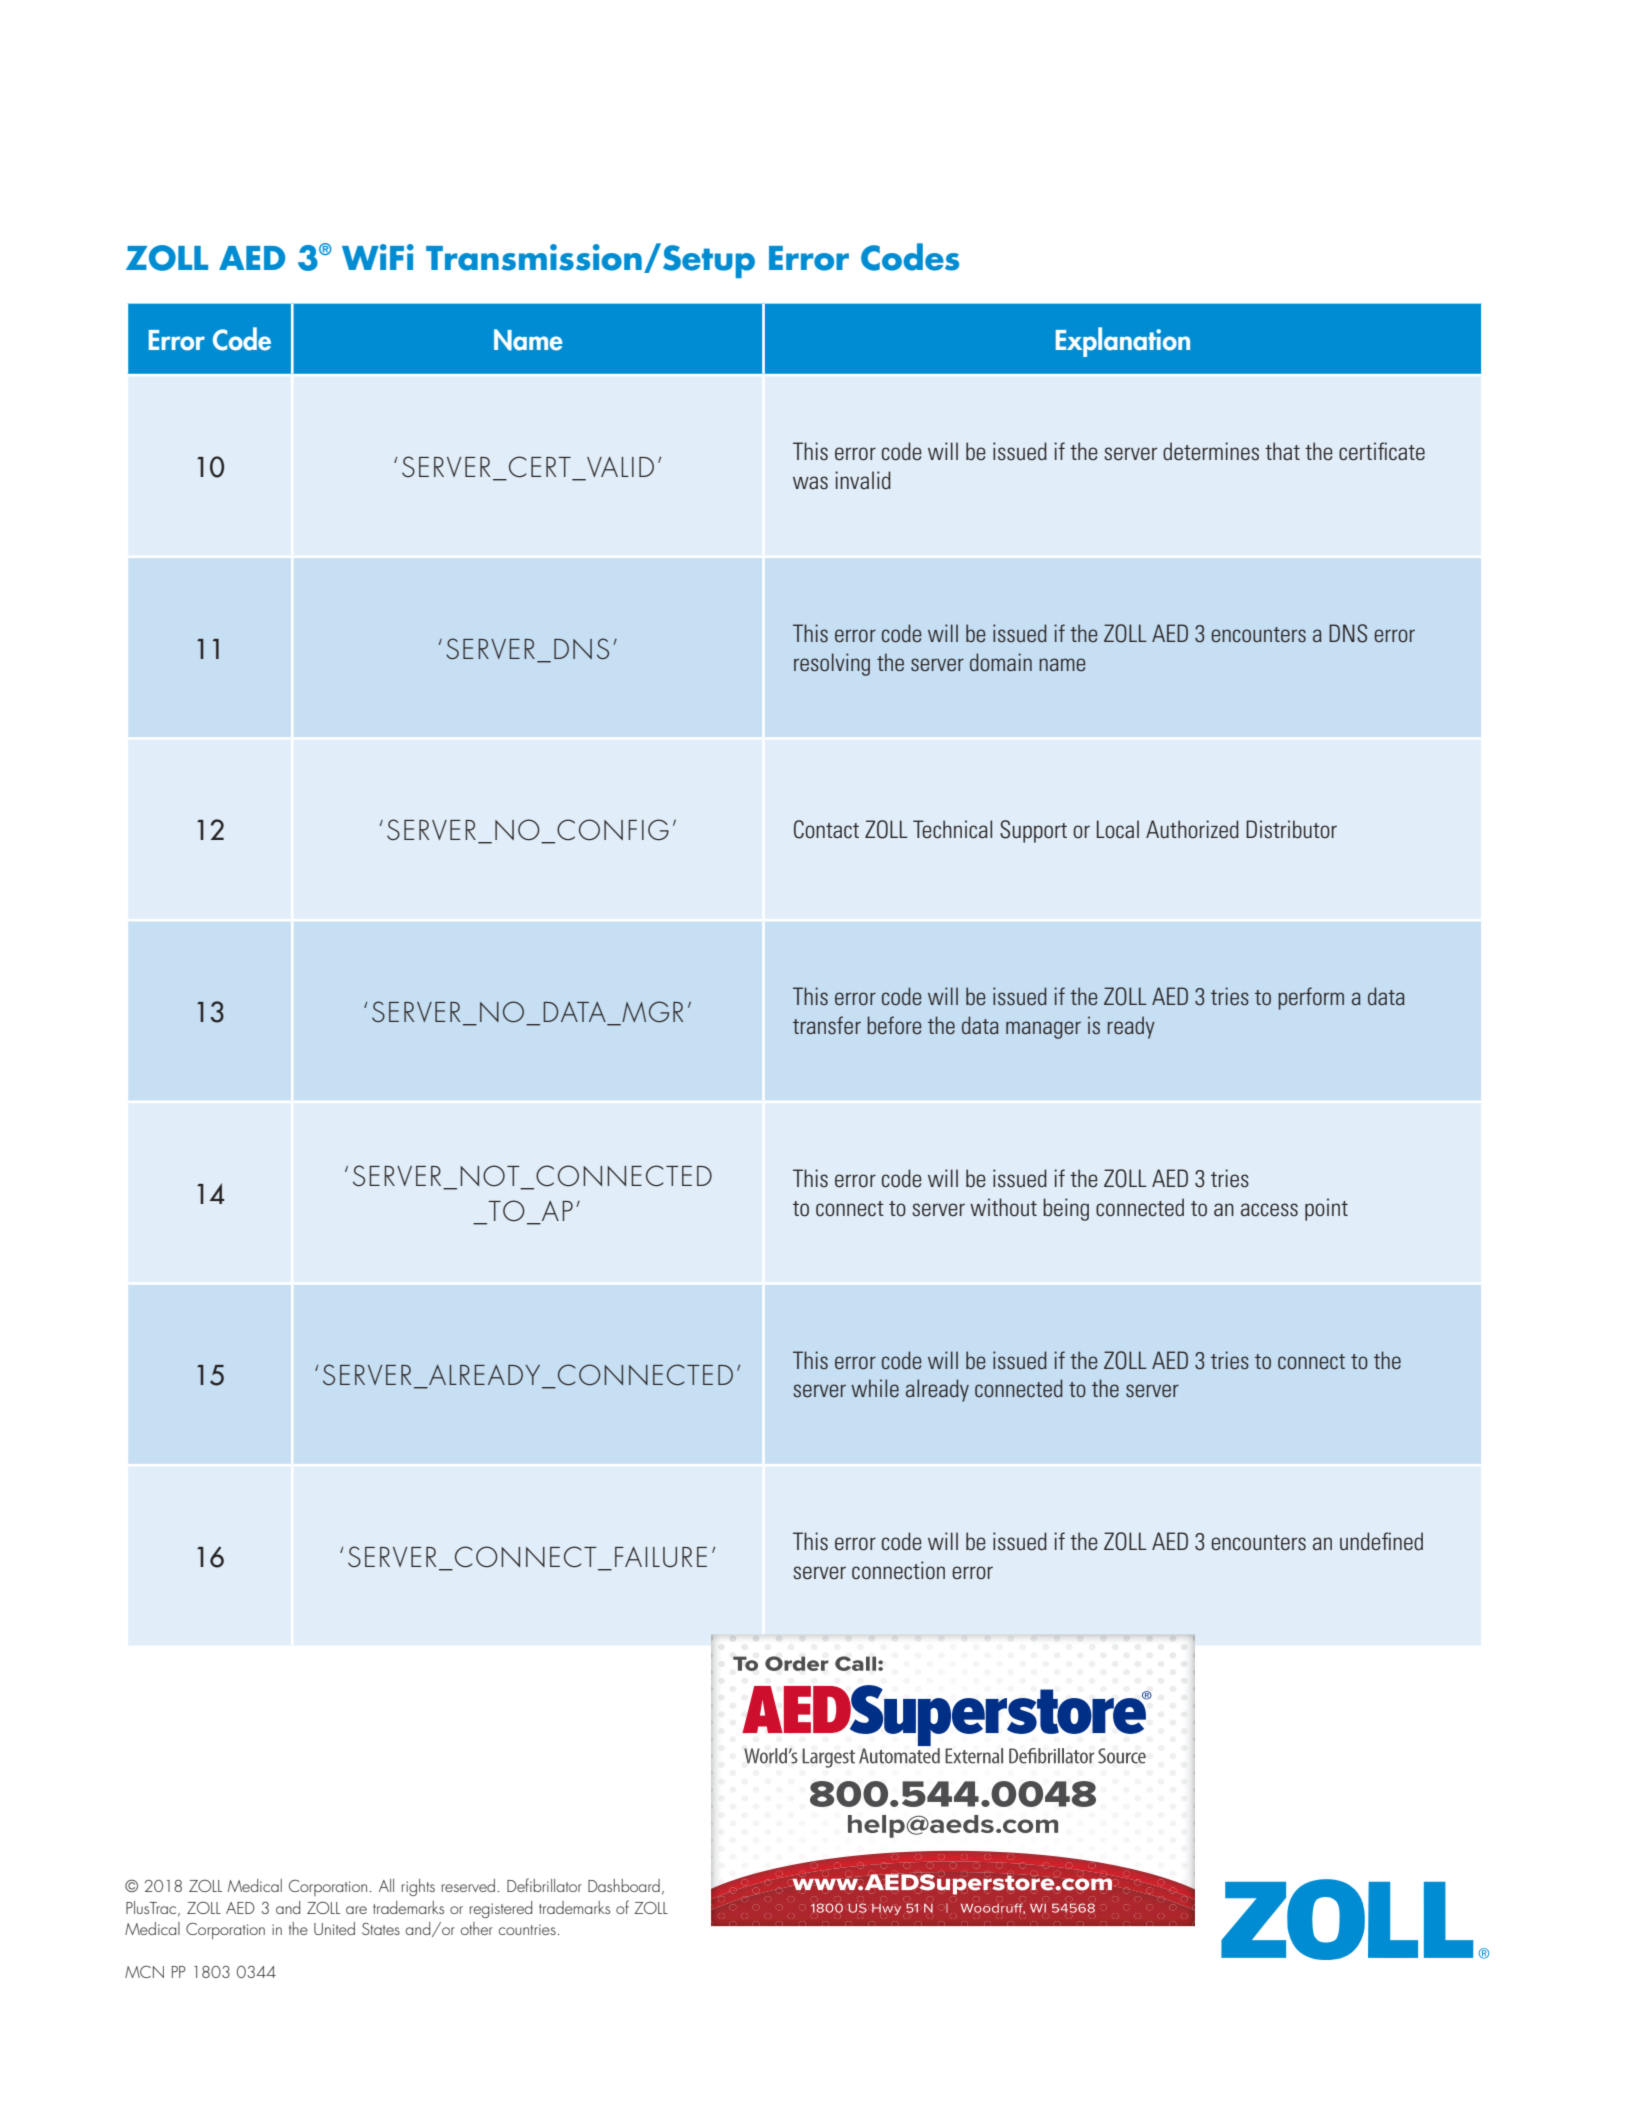  Describe the element at coordinates (334, 1928) in the page. I see `United` at that location.
